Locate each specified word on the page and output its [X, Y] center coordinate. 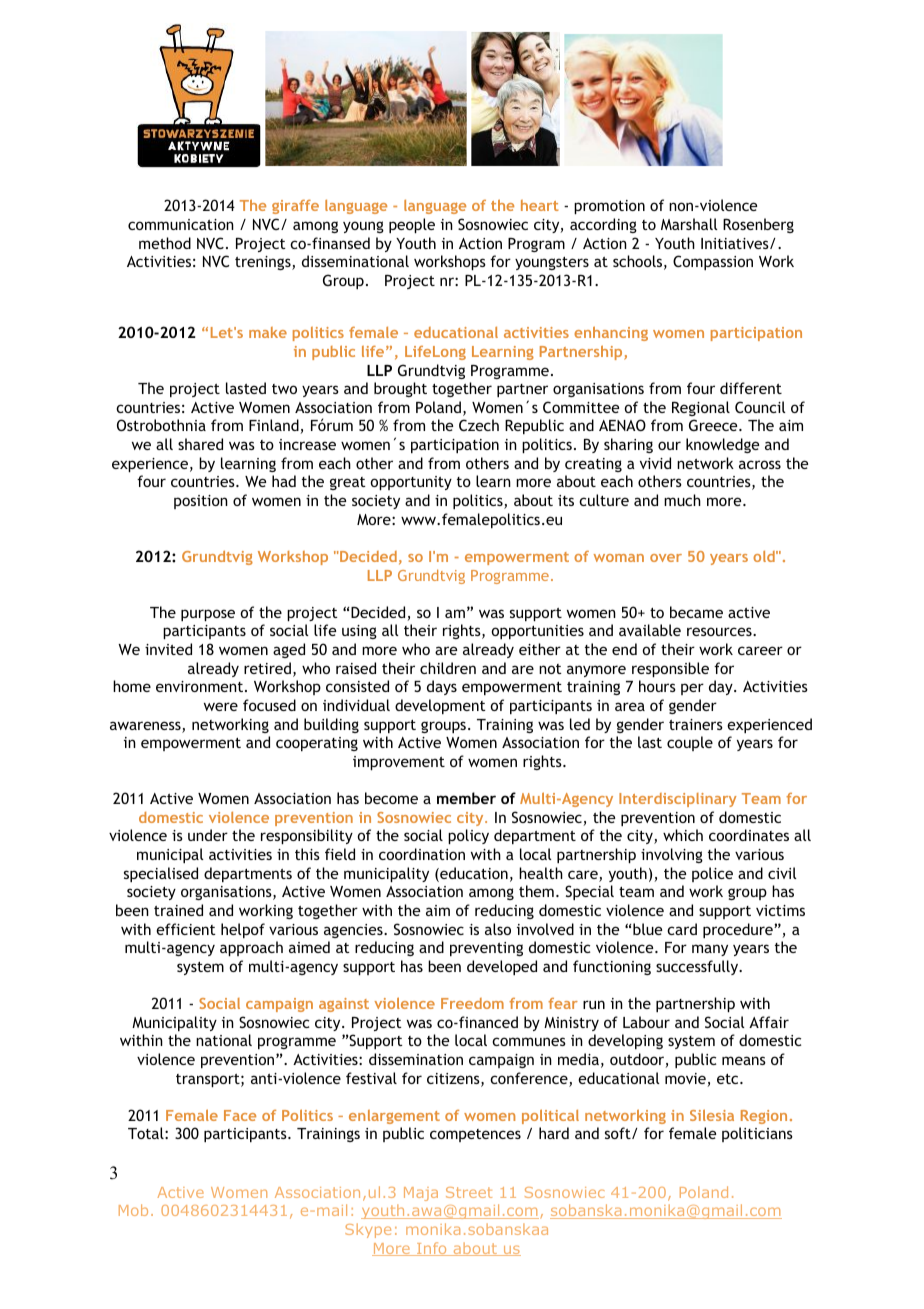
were [221, 706]
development [440, 706]
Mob [133, 1210]
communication [181, 224]
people [412, 225]
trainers [696, 724]
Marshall [689, 224]
